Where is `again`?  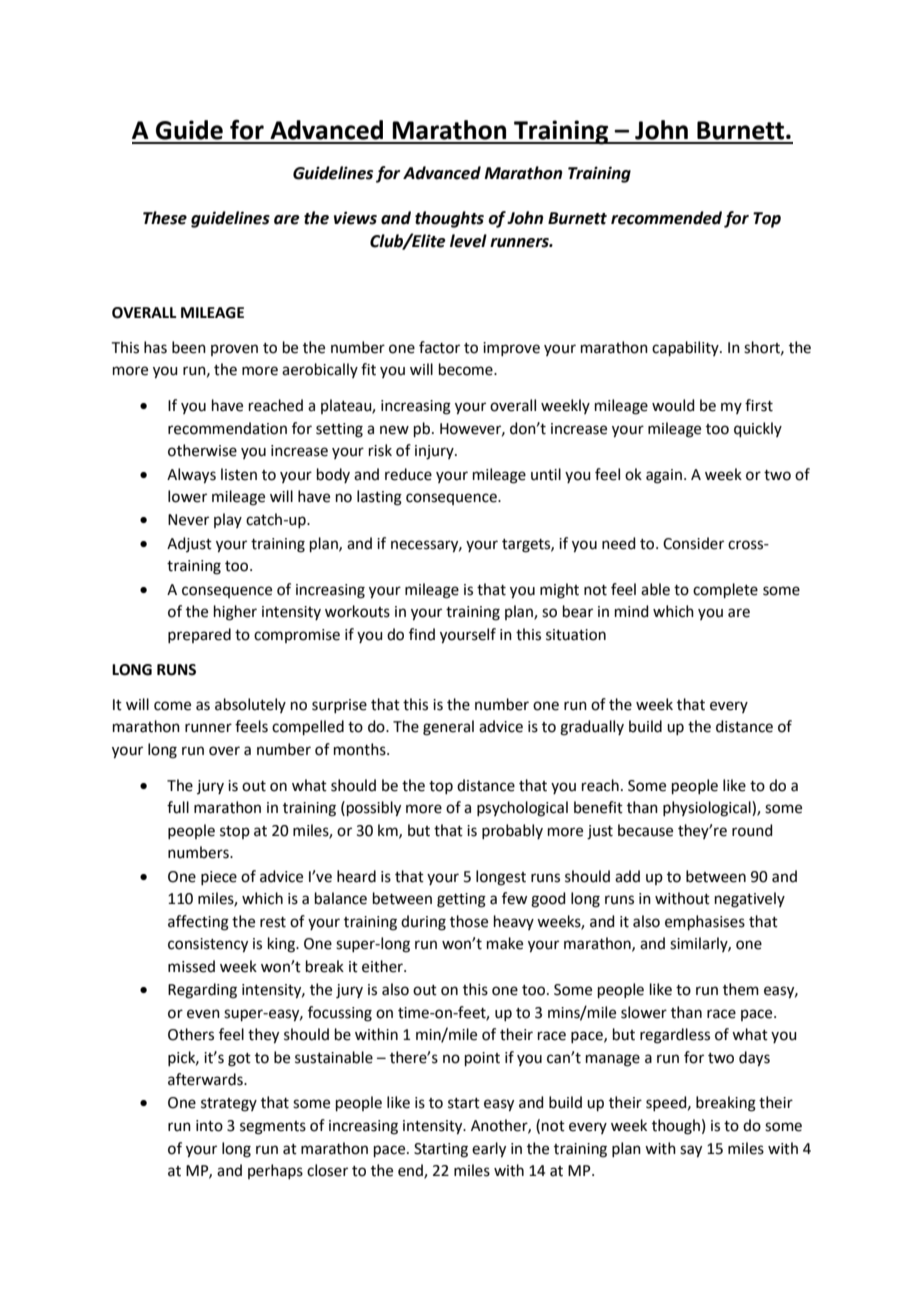
again is located at coordinates (664, 476).
